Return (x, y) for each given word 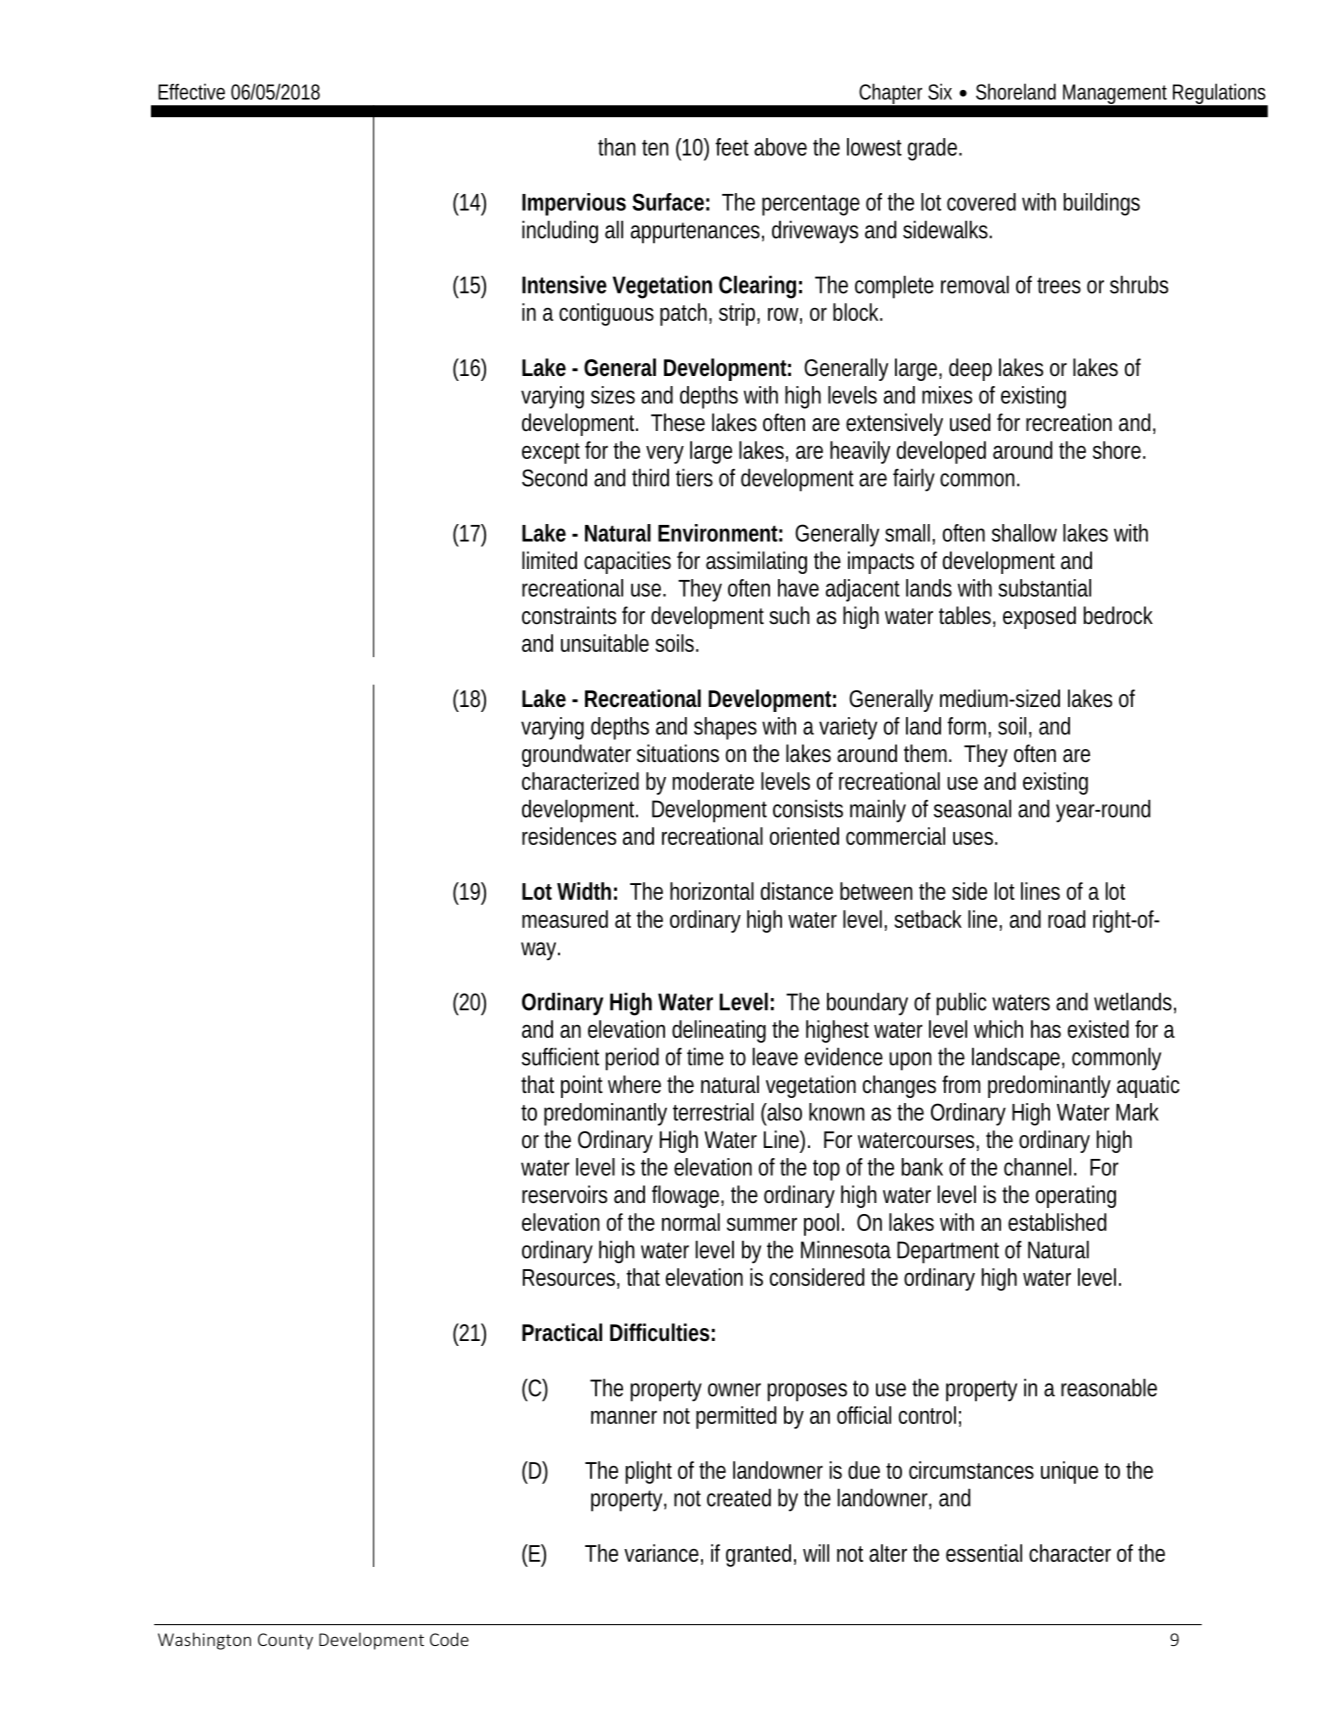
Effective (191, 91)
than (617, 147)
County (285, 1641)
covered (981, 202)
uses (975, 838)
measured (565, 919)
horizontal (712, 891)
